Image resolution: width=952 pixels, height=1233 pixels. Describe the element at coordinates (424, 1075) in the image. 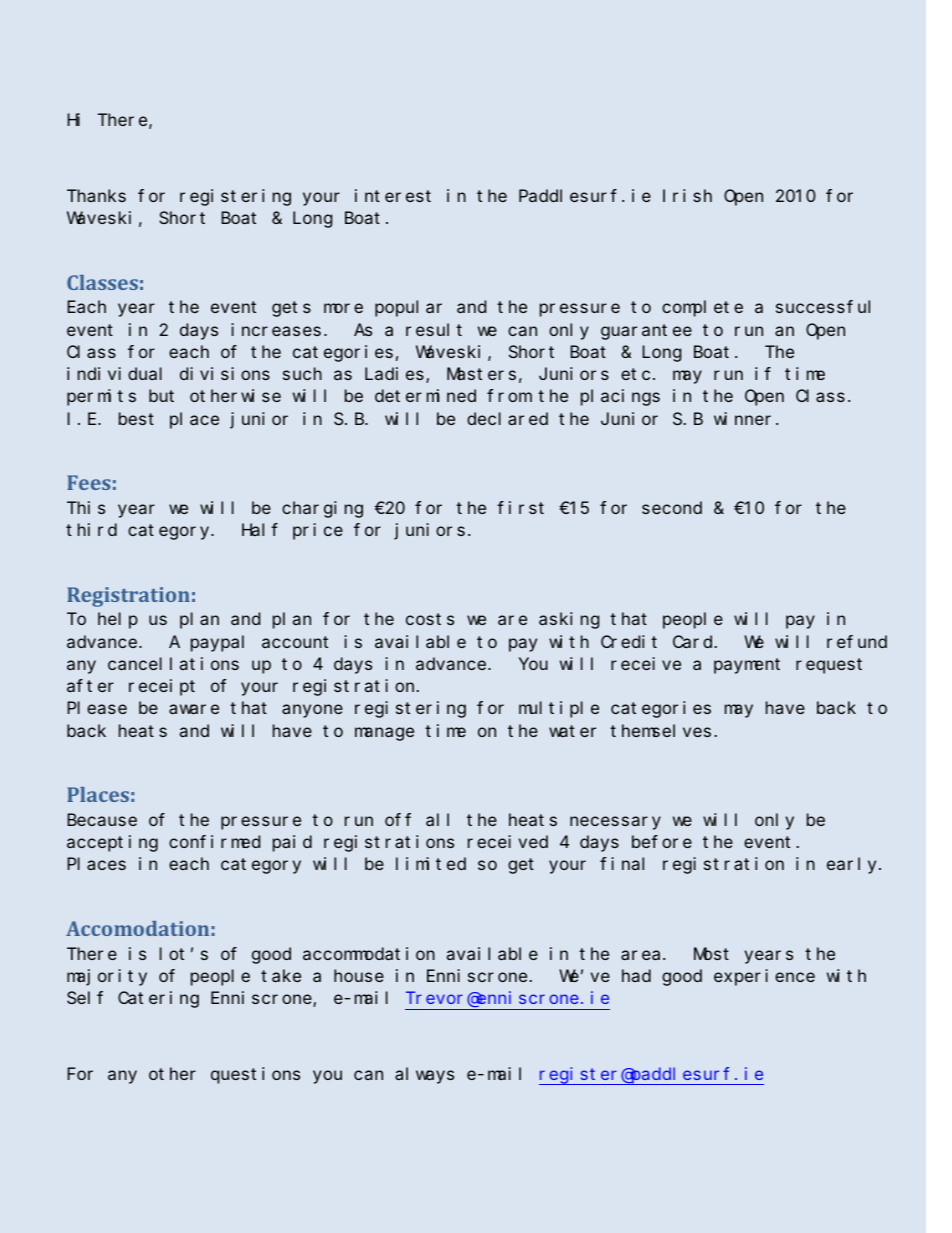

I see `always` at that location.
